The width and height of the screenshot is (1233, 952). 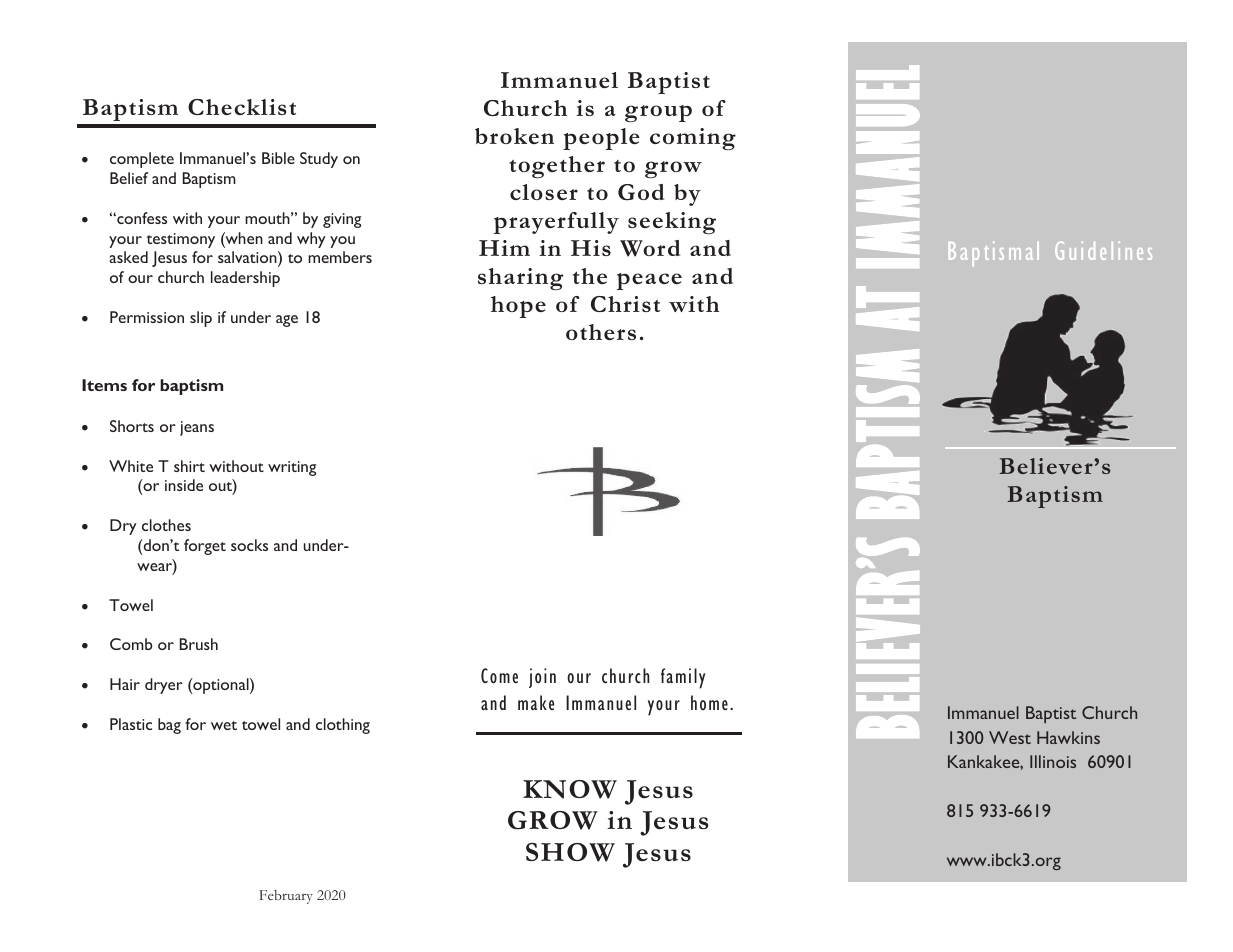 I want to click on Checklist, so click(x=242, y=107).
